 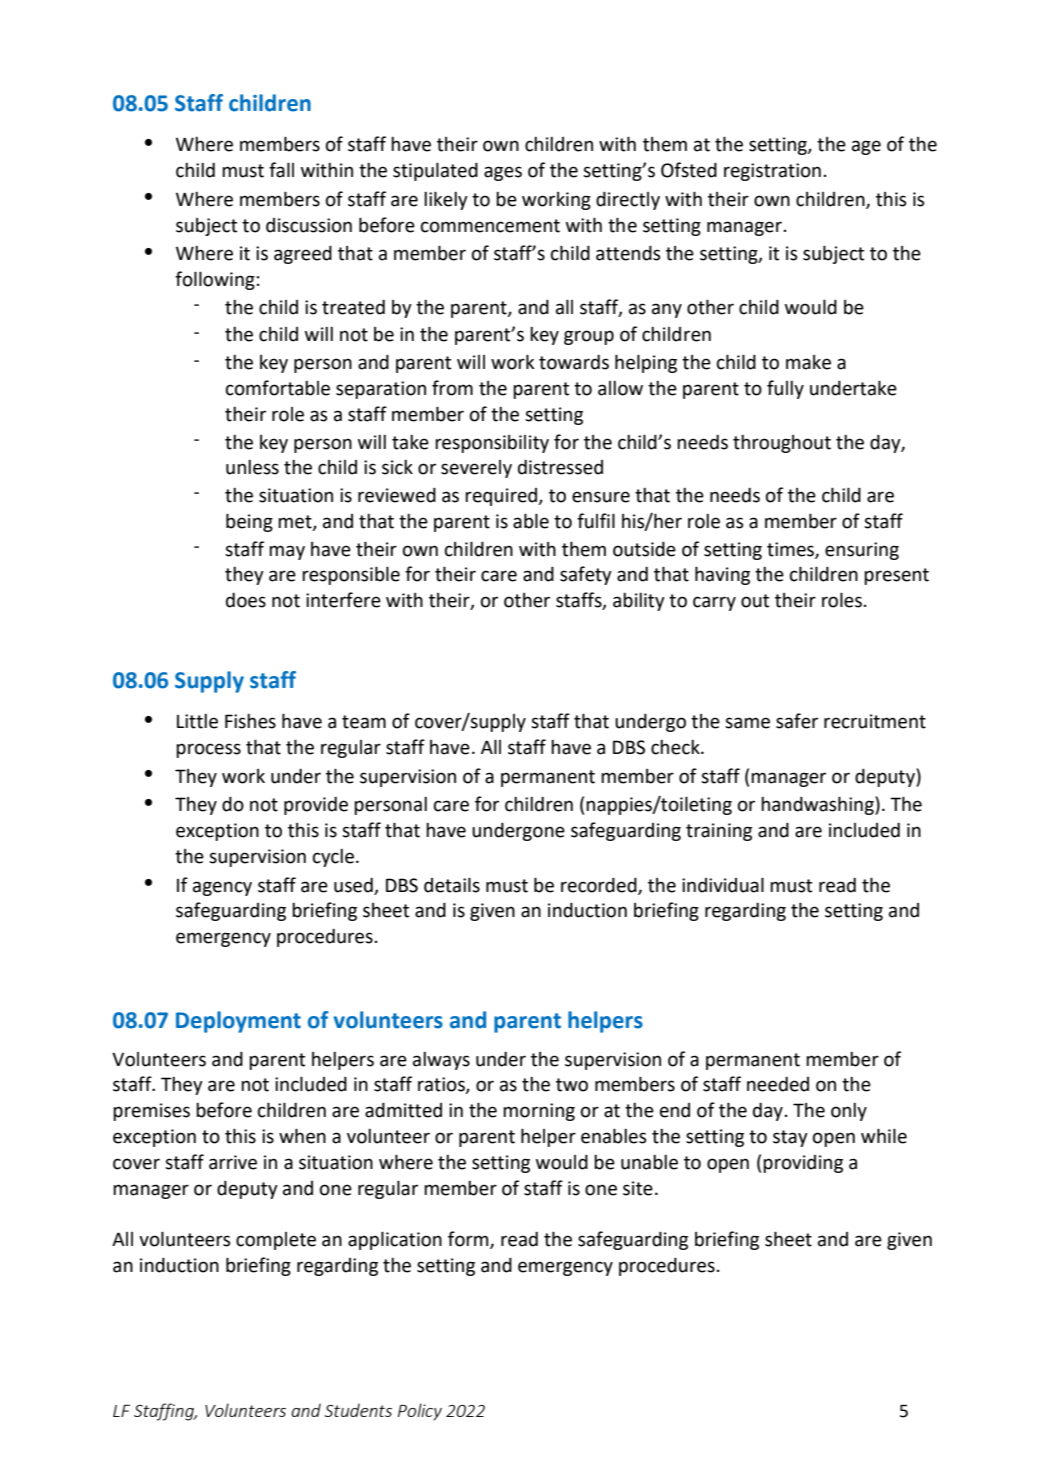 I want to click on registration, so click(x=772, y=172).
